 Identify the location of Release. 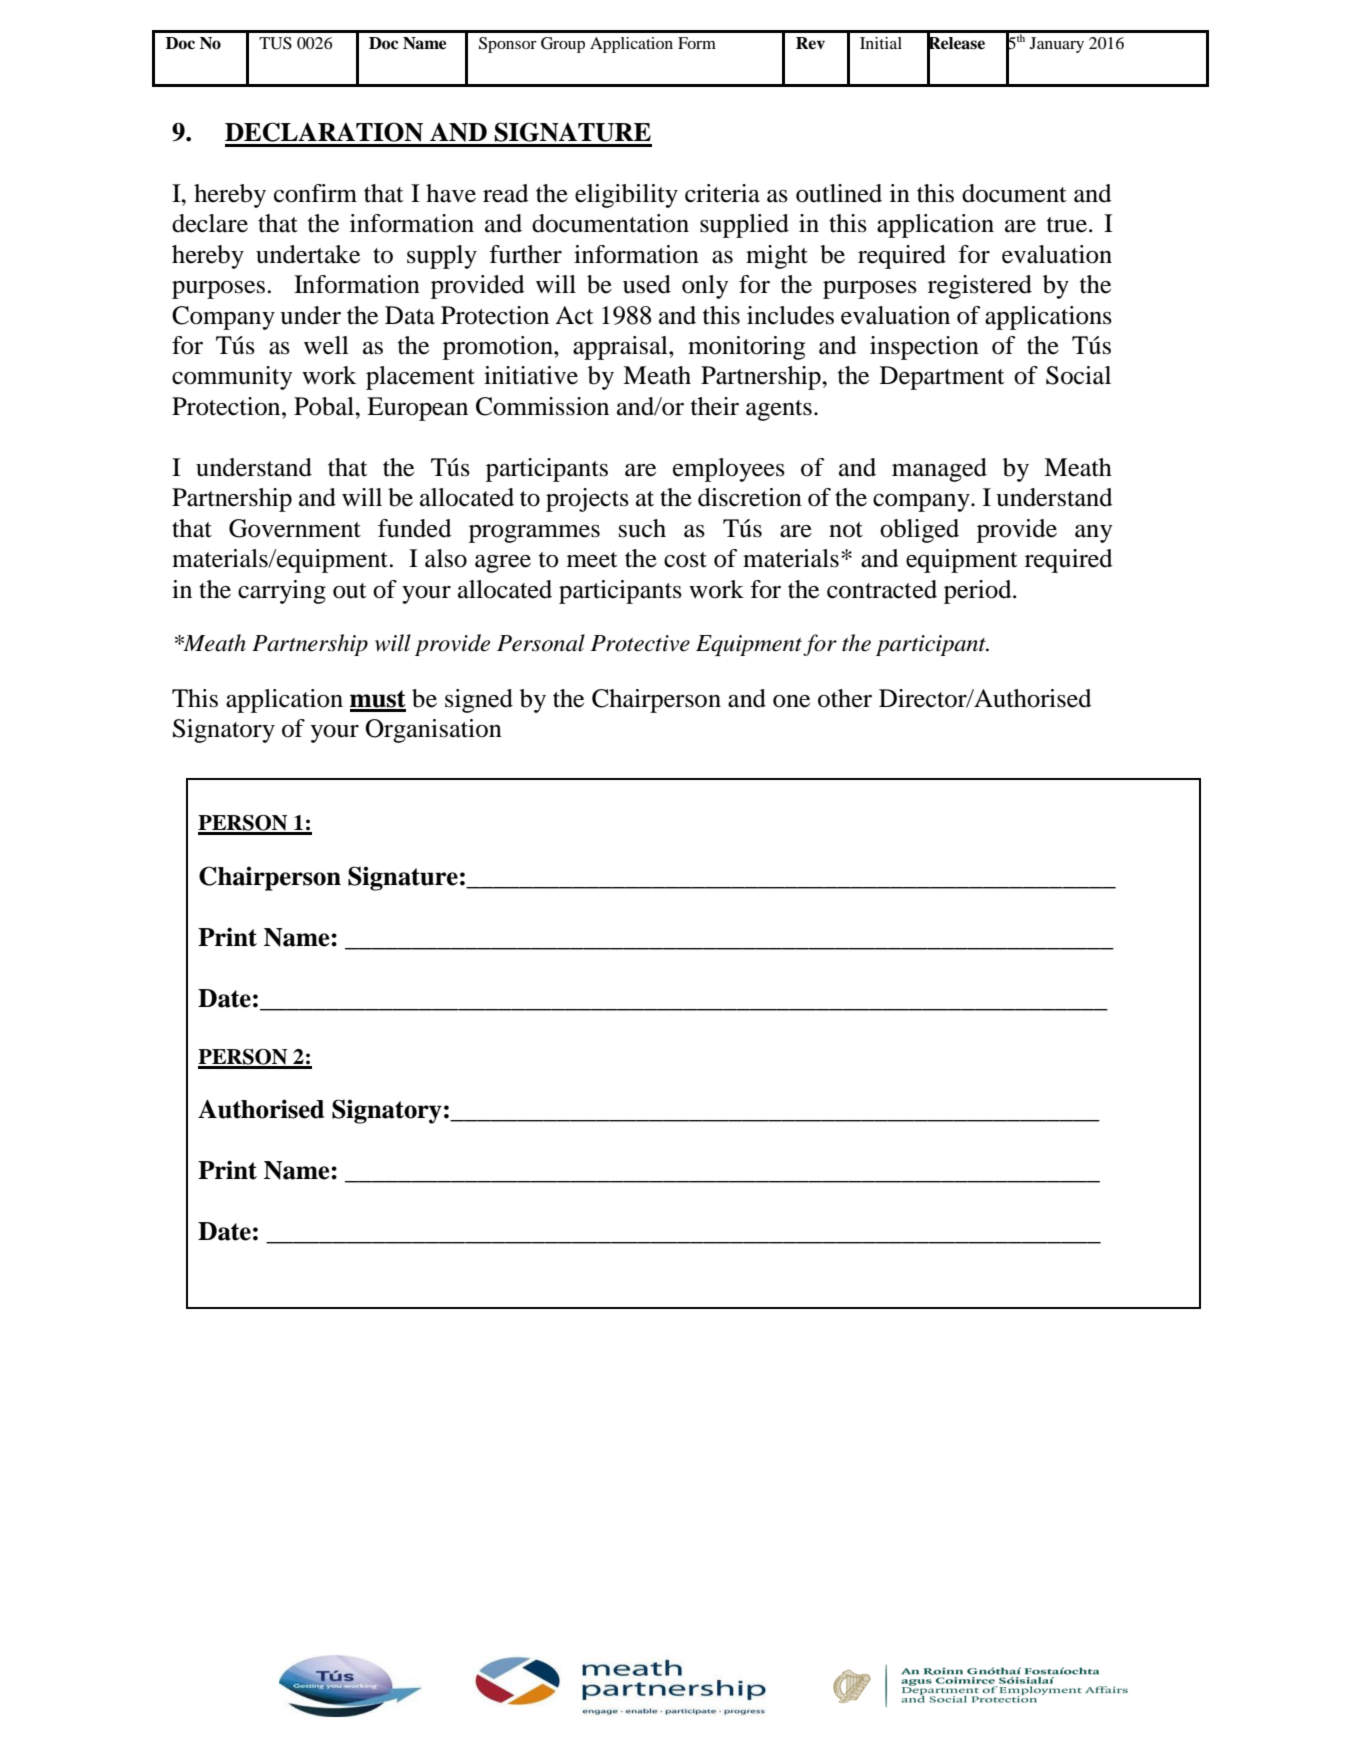
(956, 43).
